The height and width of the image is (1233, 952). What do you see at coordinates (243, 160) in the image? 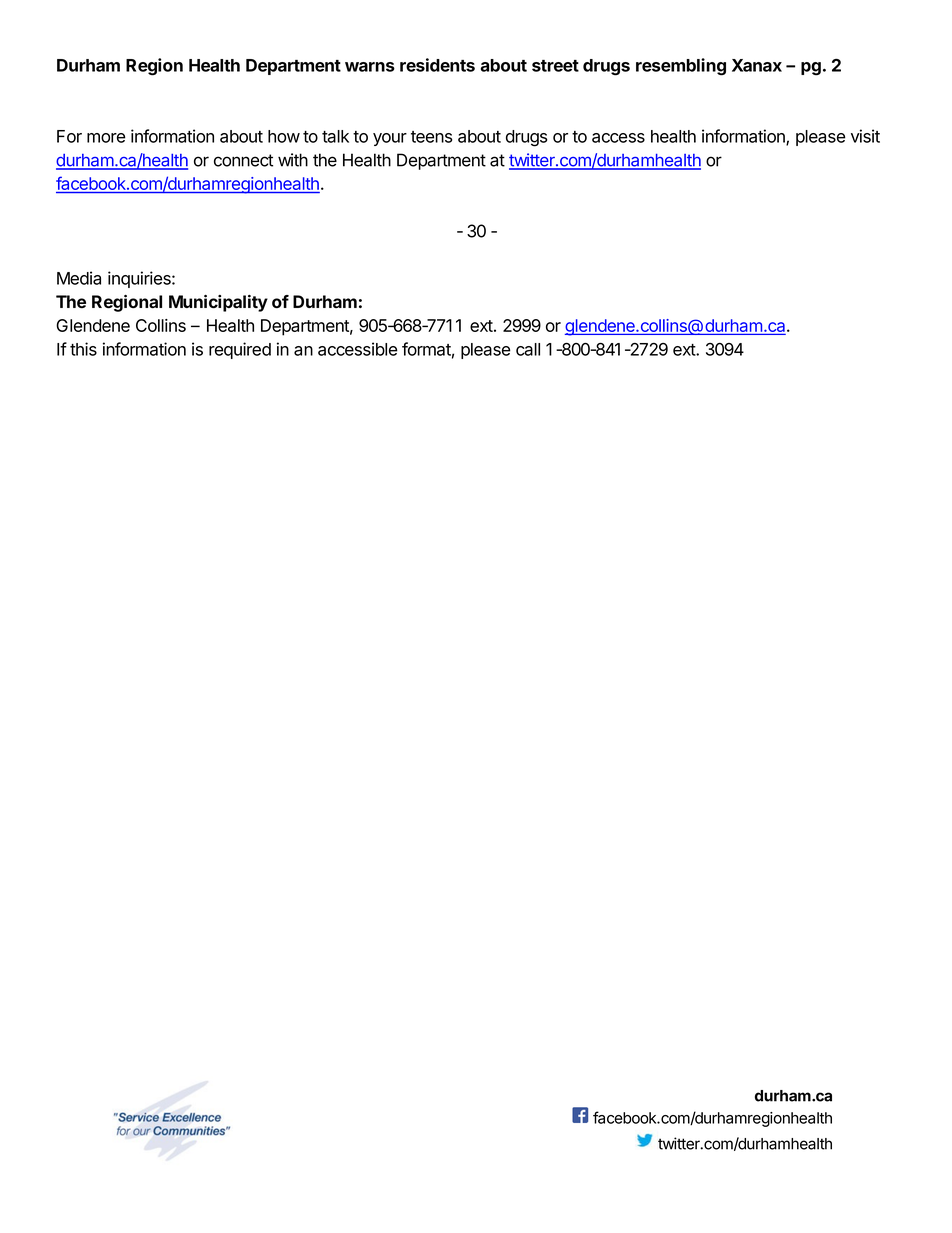
I see `connect` at bounding box center [243, 160].
